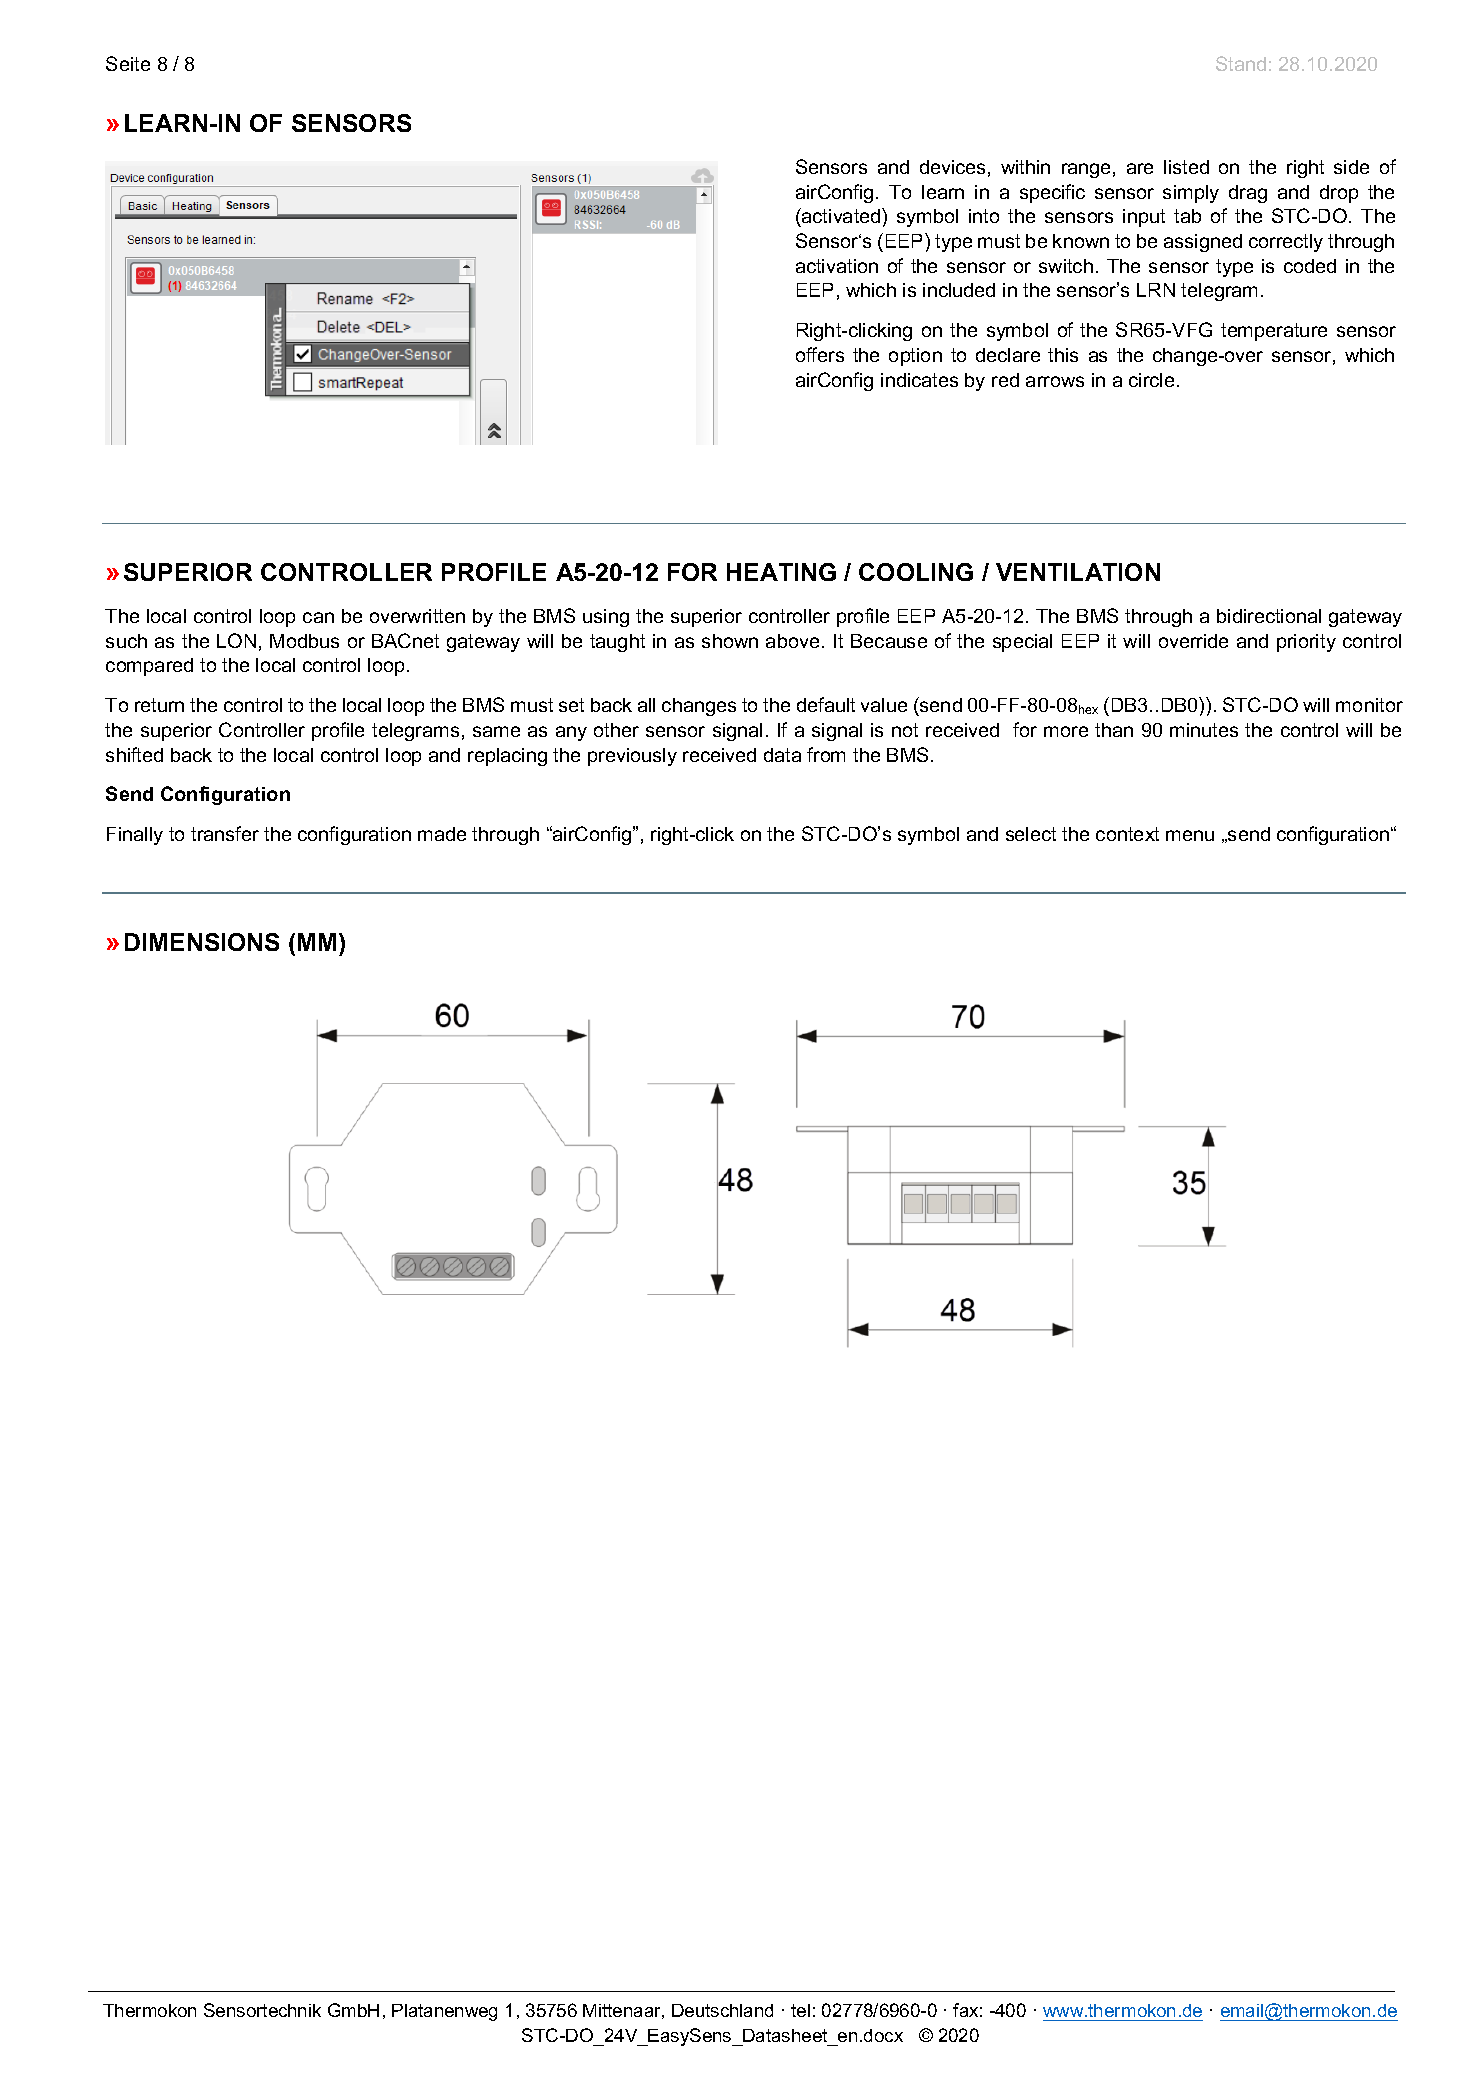 The image size is (1484, 2099). Describe the element at coordinates (1204, 730) in the screenshot. I see `minutes` at that location.
